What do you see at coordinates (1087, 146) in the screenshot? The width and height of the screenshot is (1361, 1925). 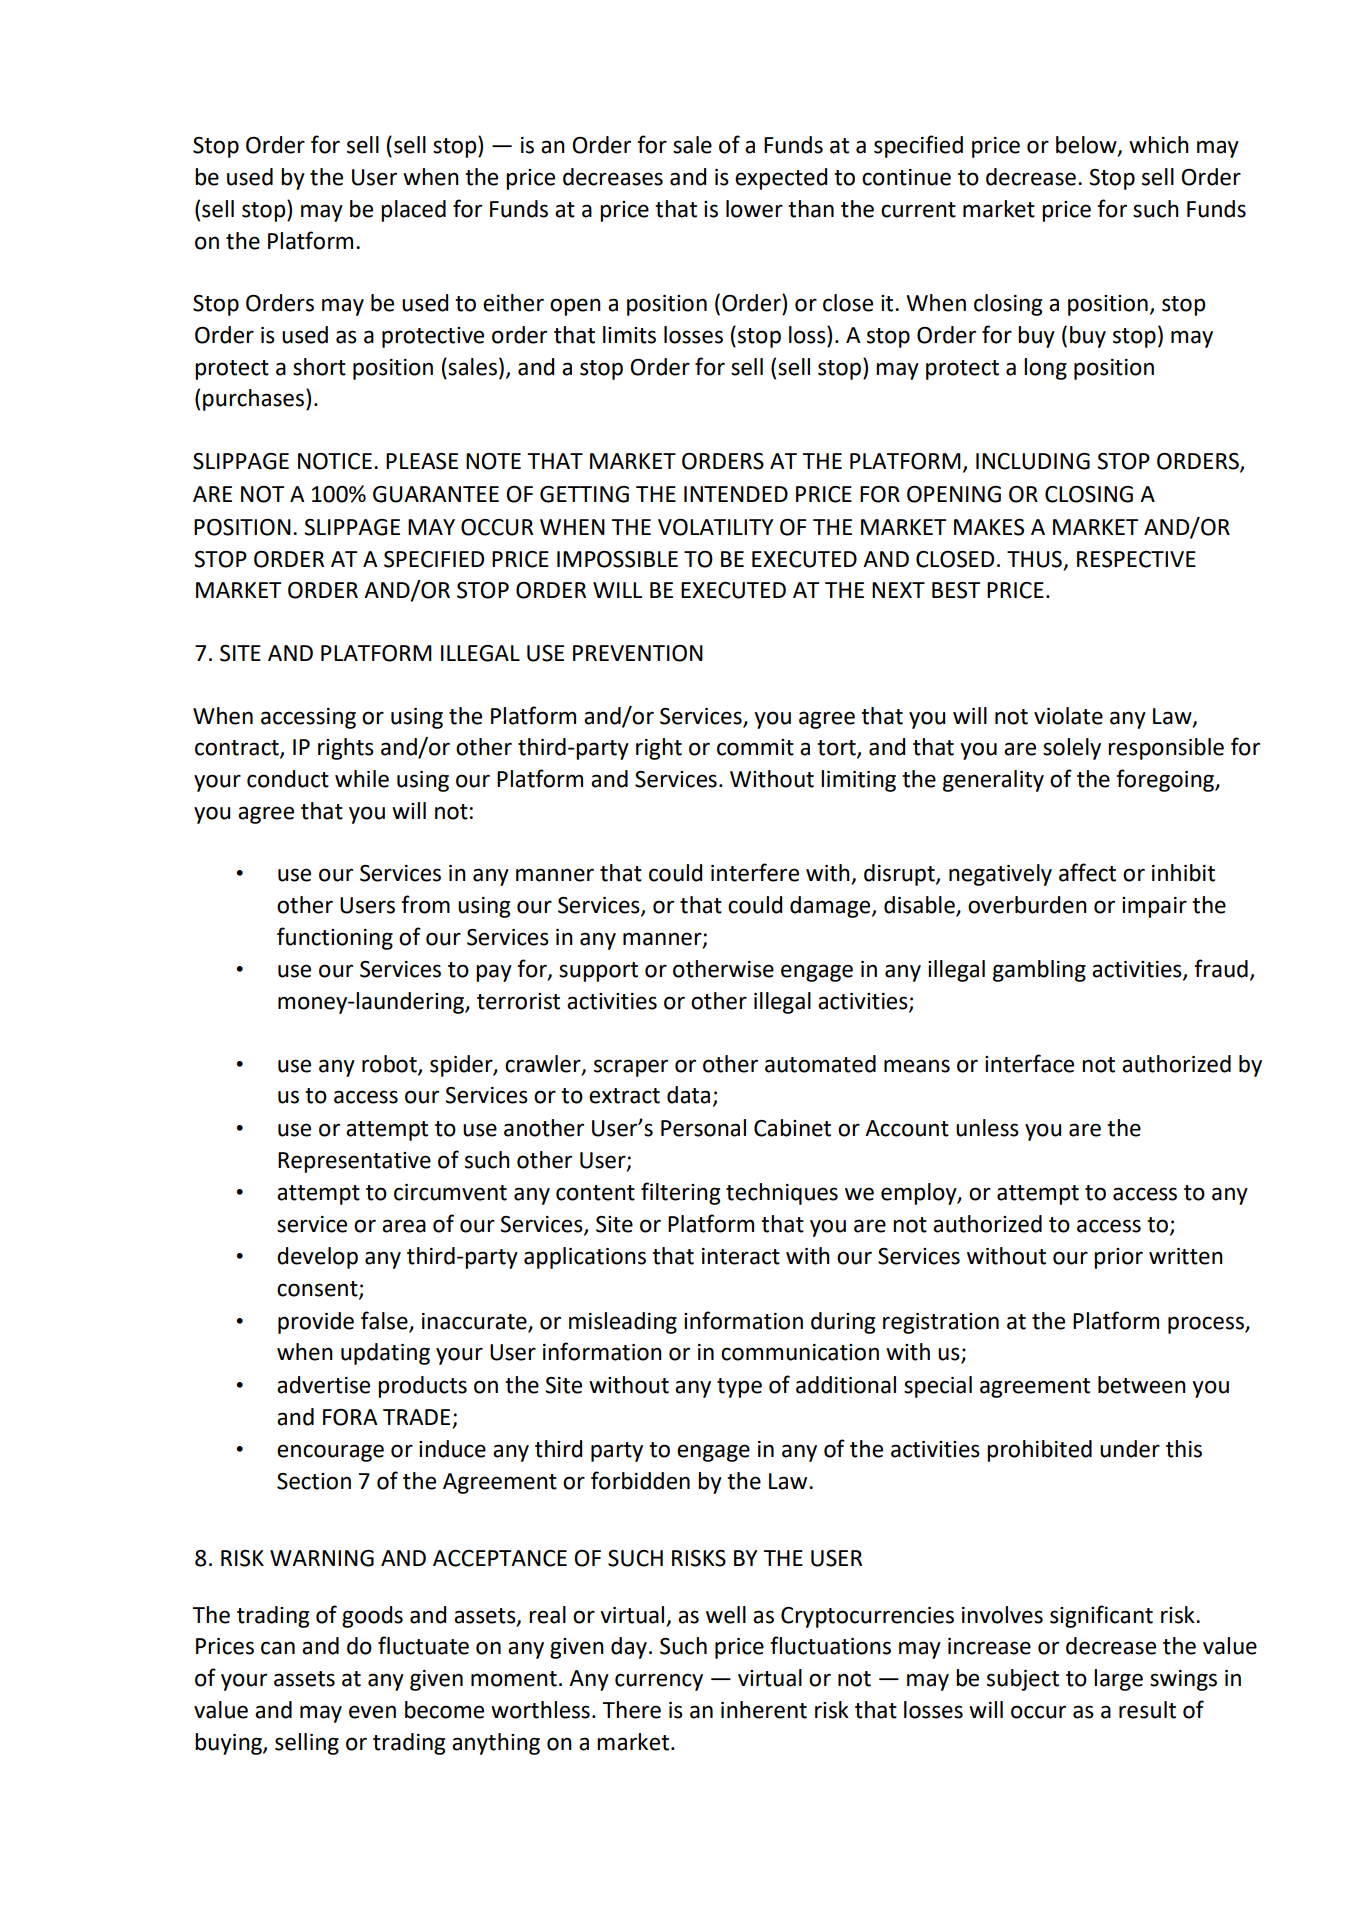 I see `below` at bounding box center [1087, 146].
